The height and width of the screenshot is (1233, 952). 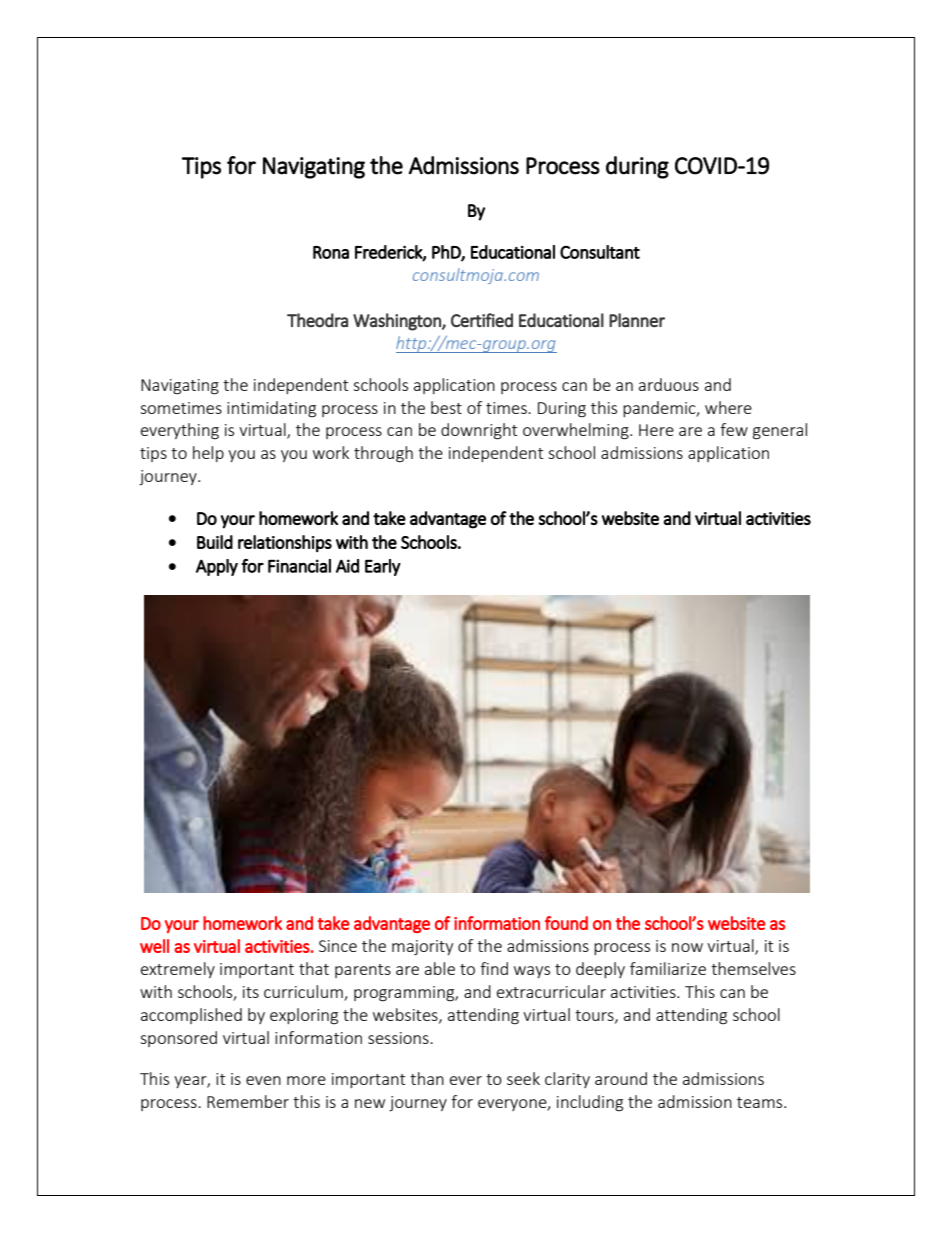 I want to click on Rona, so click(x=331, y=252).
